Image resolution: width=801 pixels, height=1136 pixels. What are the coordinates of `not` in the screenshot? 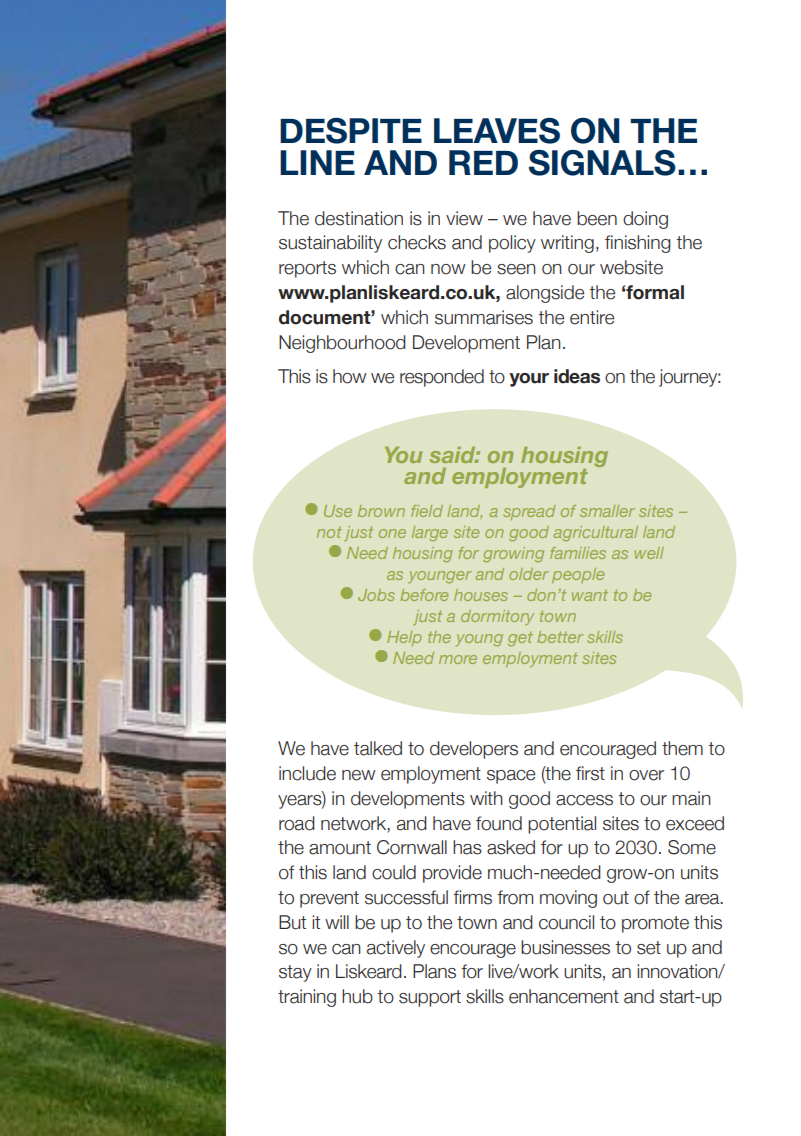 It's located at (329, 532).
